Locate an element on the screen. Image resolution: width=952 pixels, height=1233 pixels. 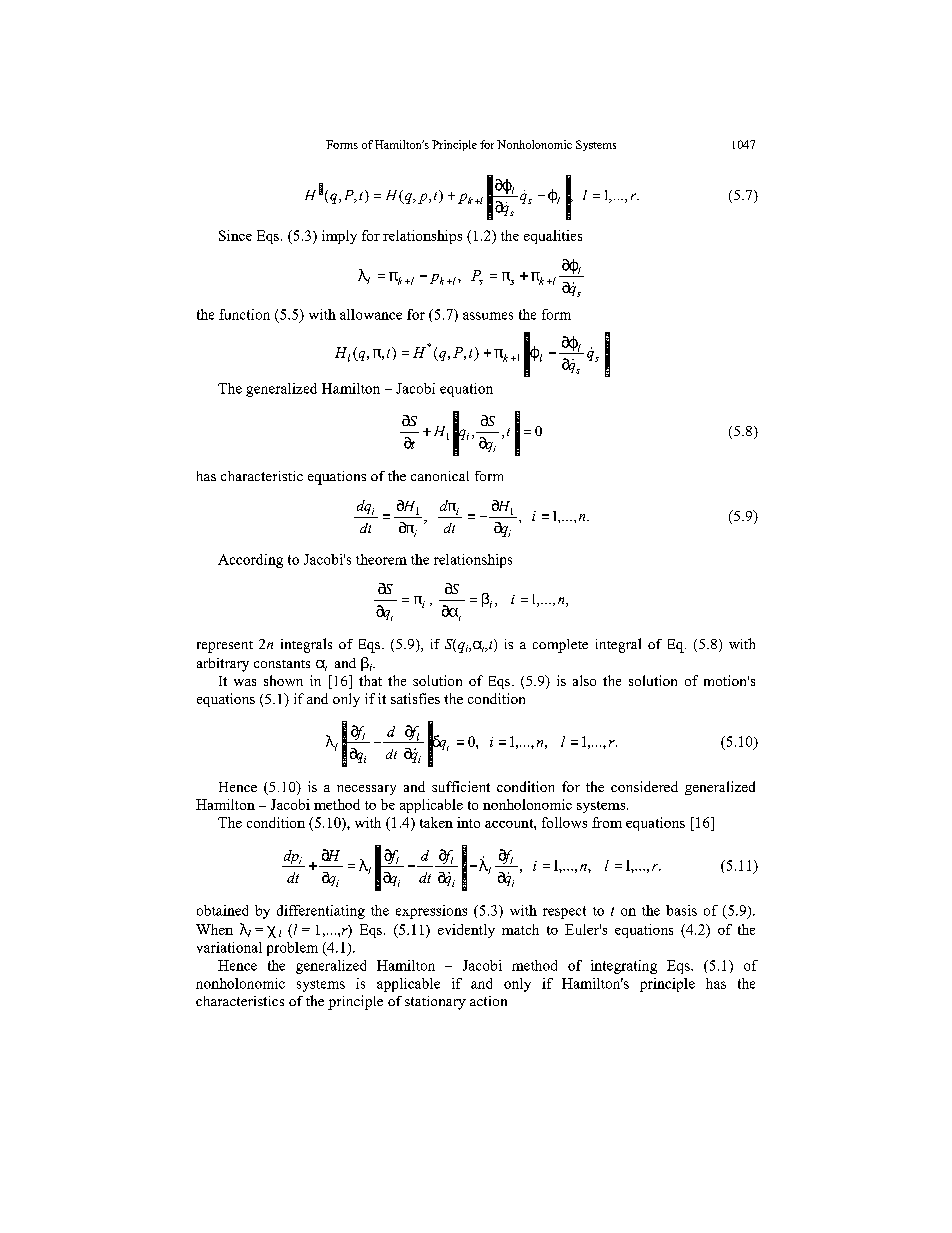
complete is located at coordinates (560, 646).
